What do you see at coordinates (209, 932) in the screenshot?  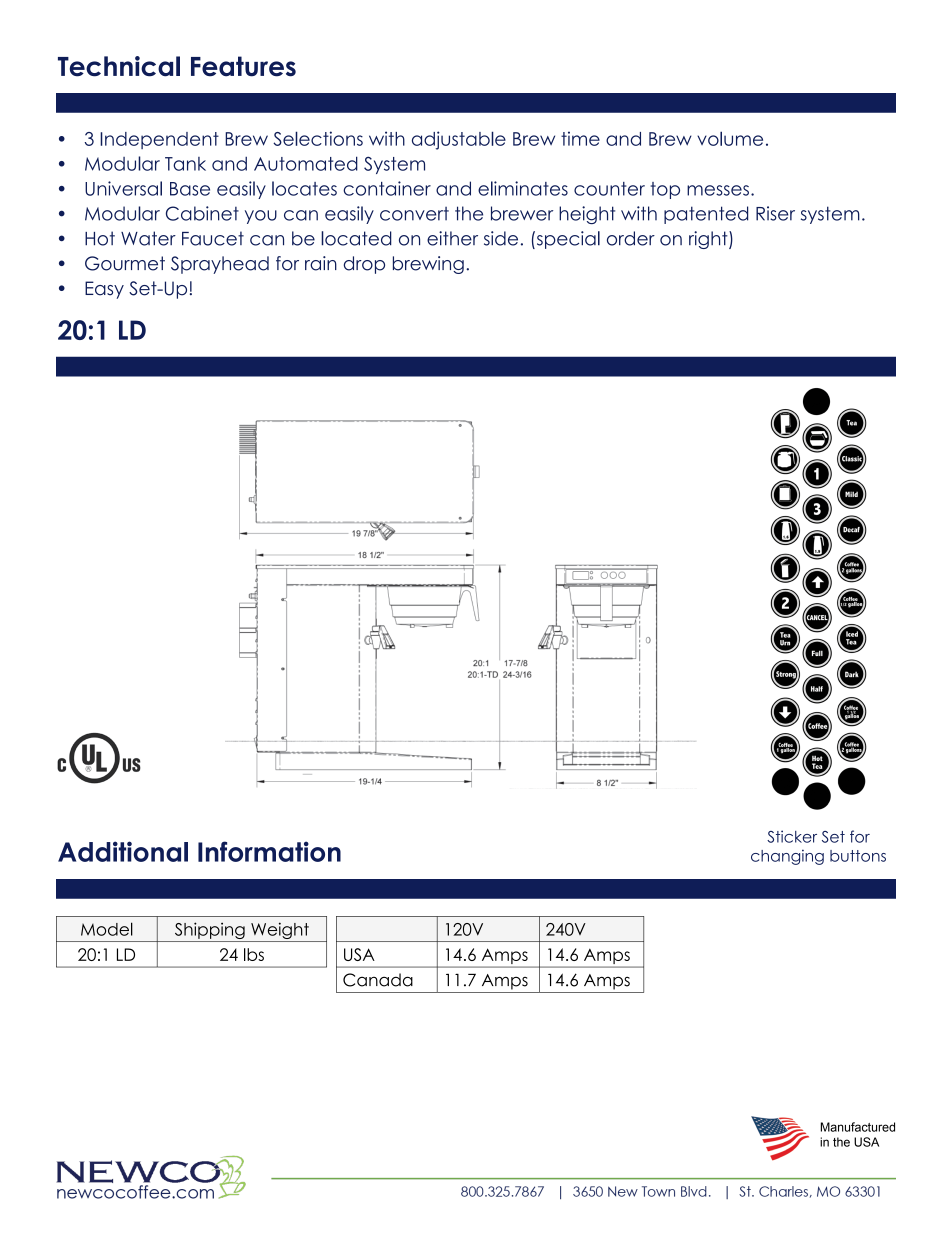 I see `Shipping` at bounding box center [209, 932].
